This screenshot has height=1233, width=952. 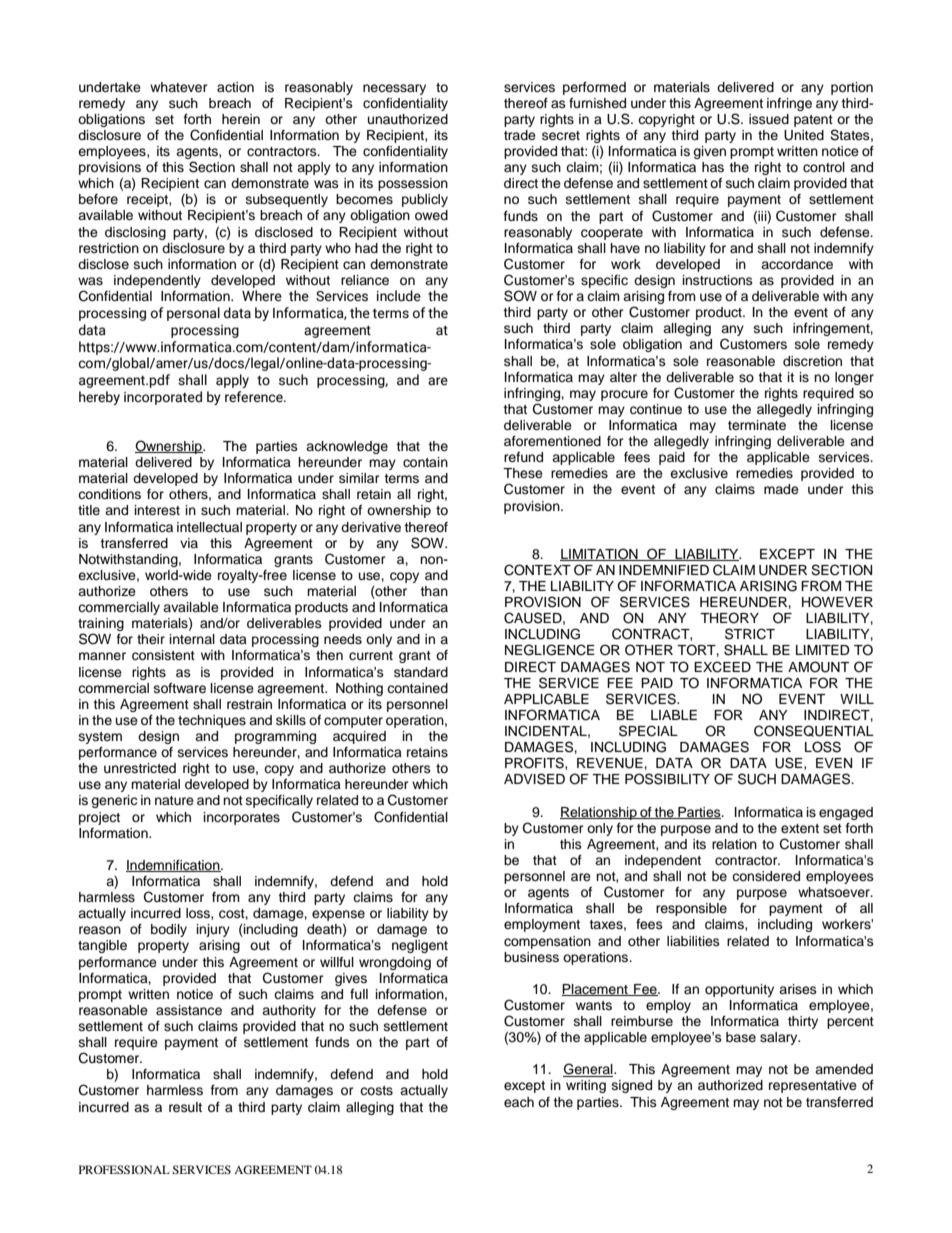 What do you see at coordinates (179, 87) in the screenshot?
I see `whatever` at bounding box center [179, 87].
